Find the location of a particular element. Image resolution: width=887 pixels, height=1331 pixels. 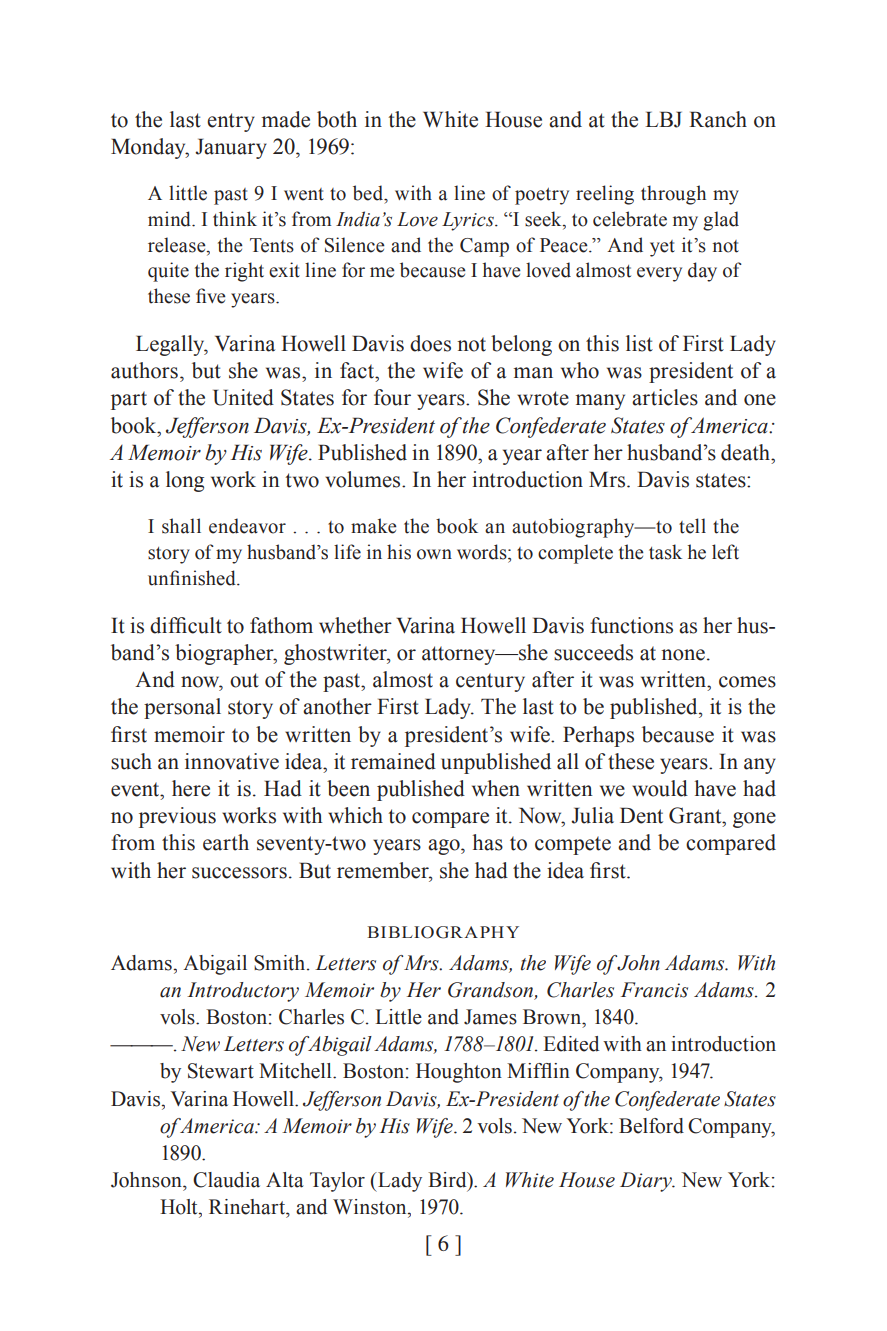

Lyrics is located at coordinates (469, 221).
